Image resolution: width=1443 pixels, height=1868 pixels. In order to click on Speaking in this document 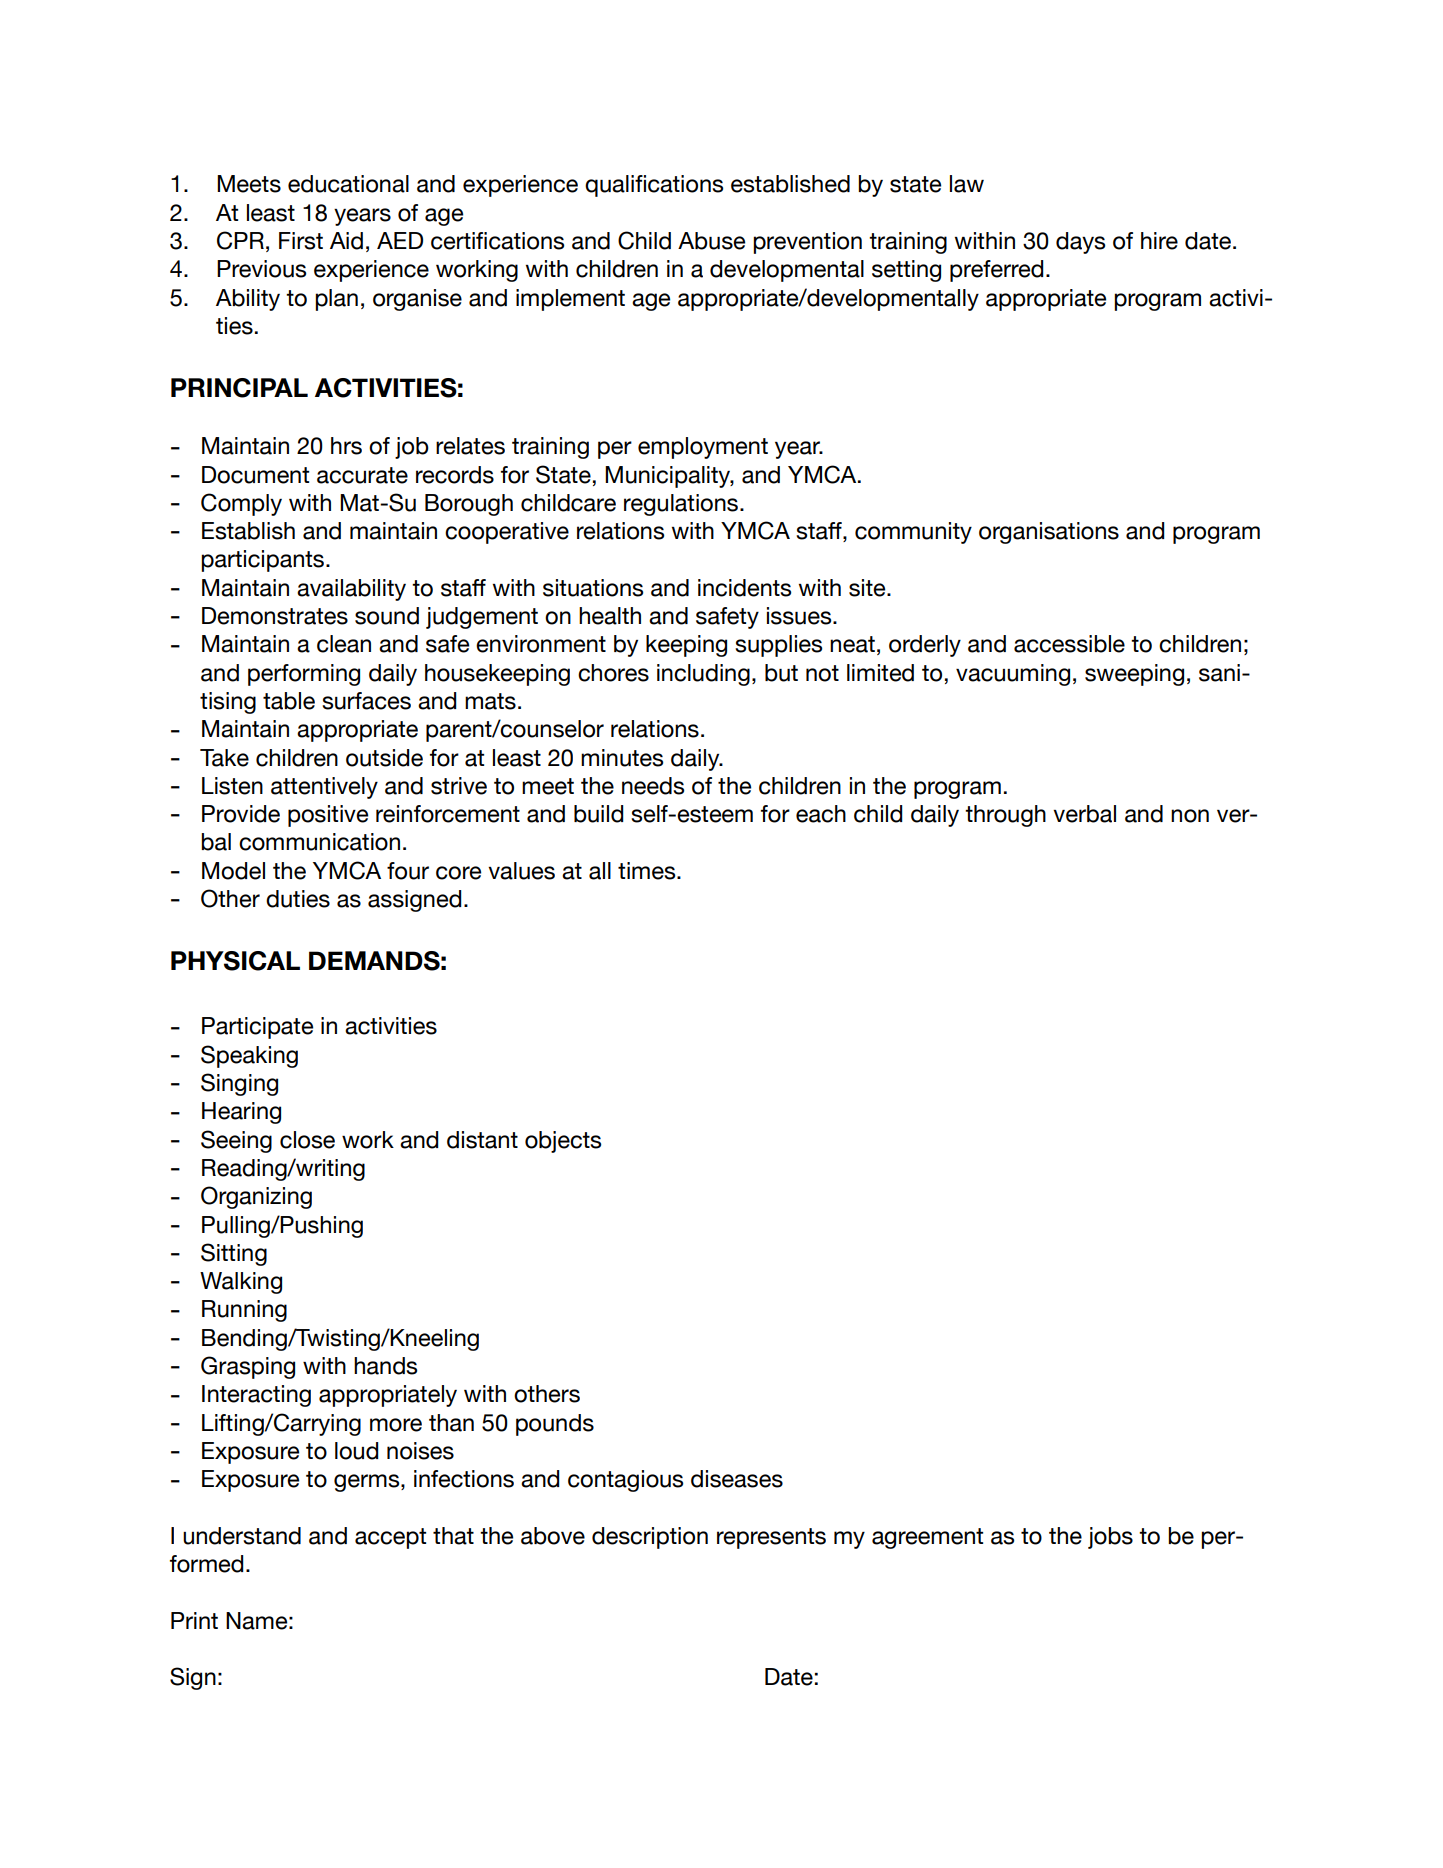, I will do `click(249, 1056)`.
